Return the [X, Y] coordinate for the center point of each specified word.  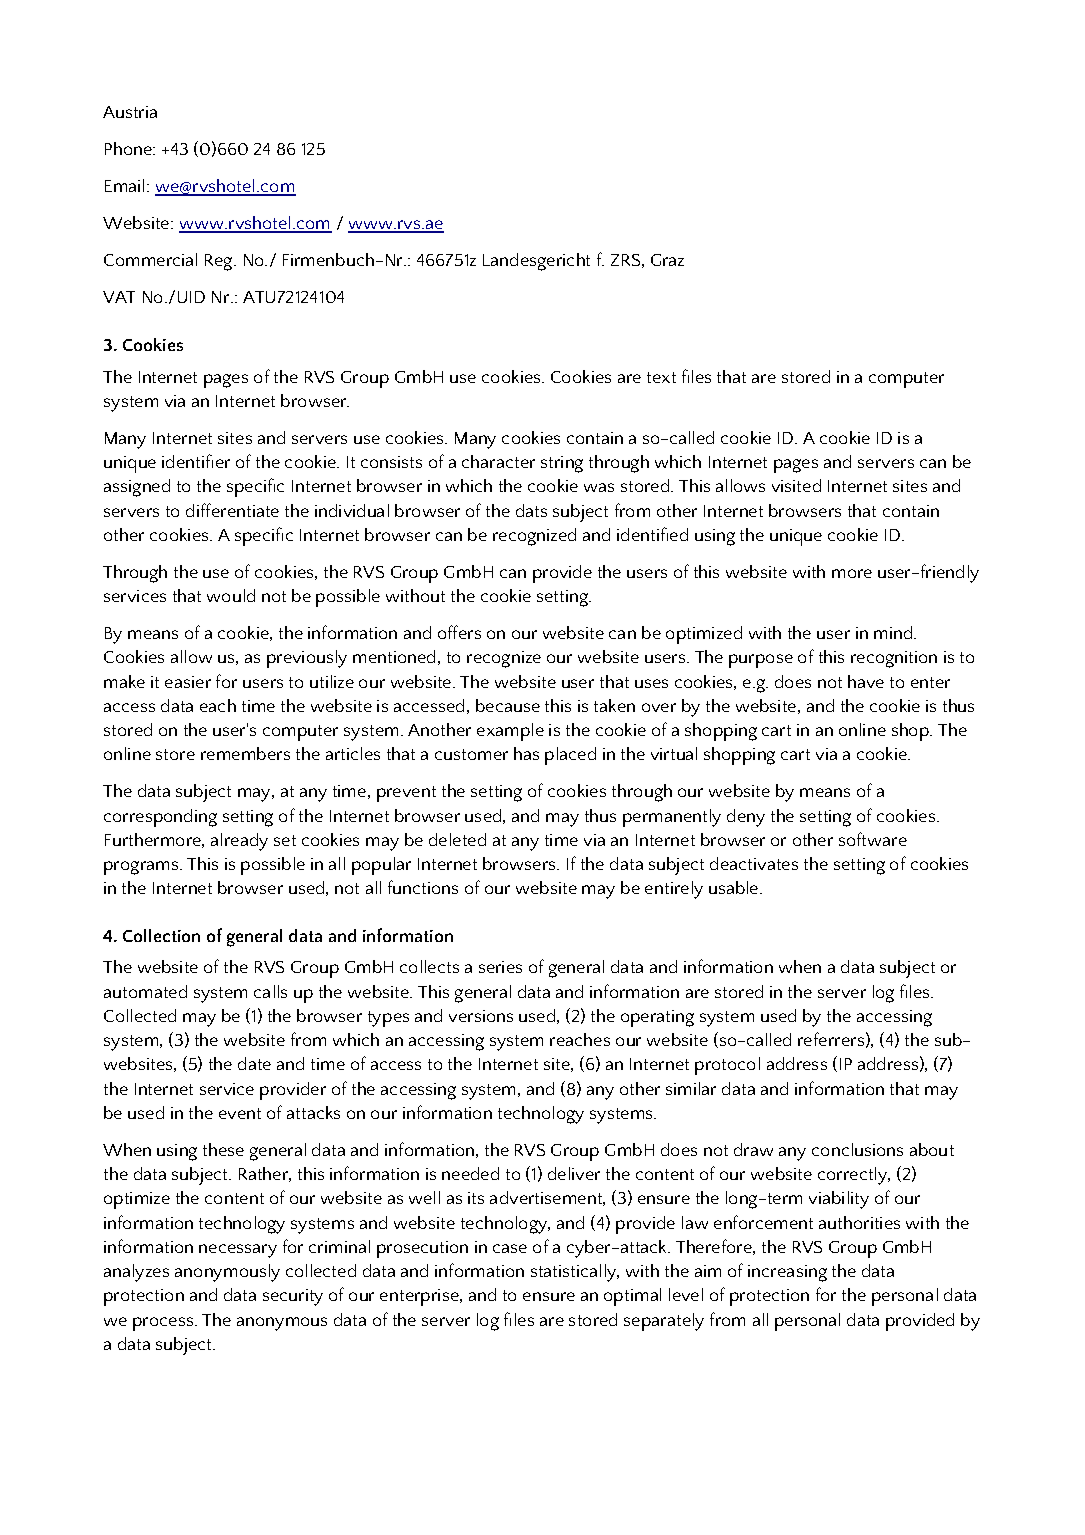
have [866, 681]
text [661, 377]
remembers [245, 753]
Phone [129, 148]
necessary [238, 1251]
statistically [575, 1273]
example [510, 732]
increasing [787, 1273]
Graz [667, 260]
